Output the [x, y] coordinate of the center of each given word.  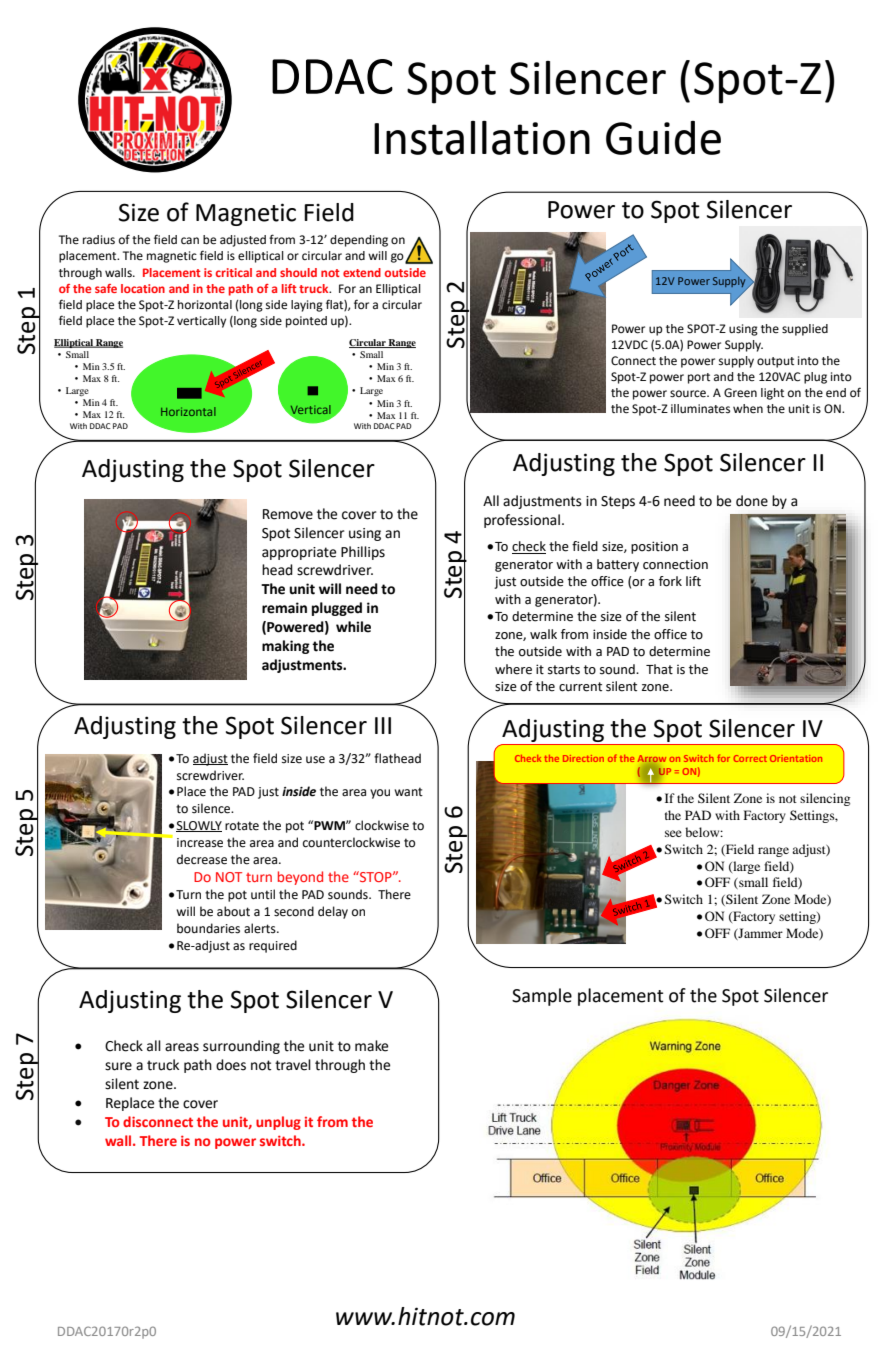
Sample [542, 997]
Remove [288, 514]
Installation [482, 138]
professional [522, 521]
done [752, 501]
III [383, 725]
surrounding [241, 1047]
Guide [663, 138]
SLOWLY [199, 826]
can [190, 240]
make [371, 1046]
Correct [750, 758]
